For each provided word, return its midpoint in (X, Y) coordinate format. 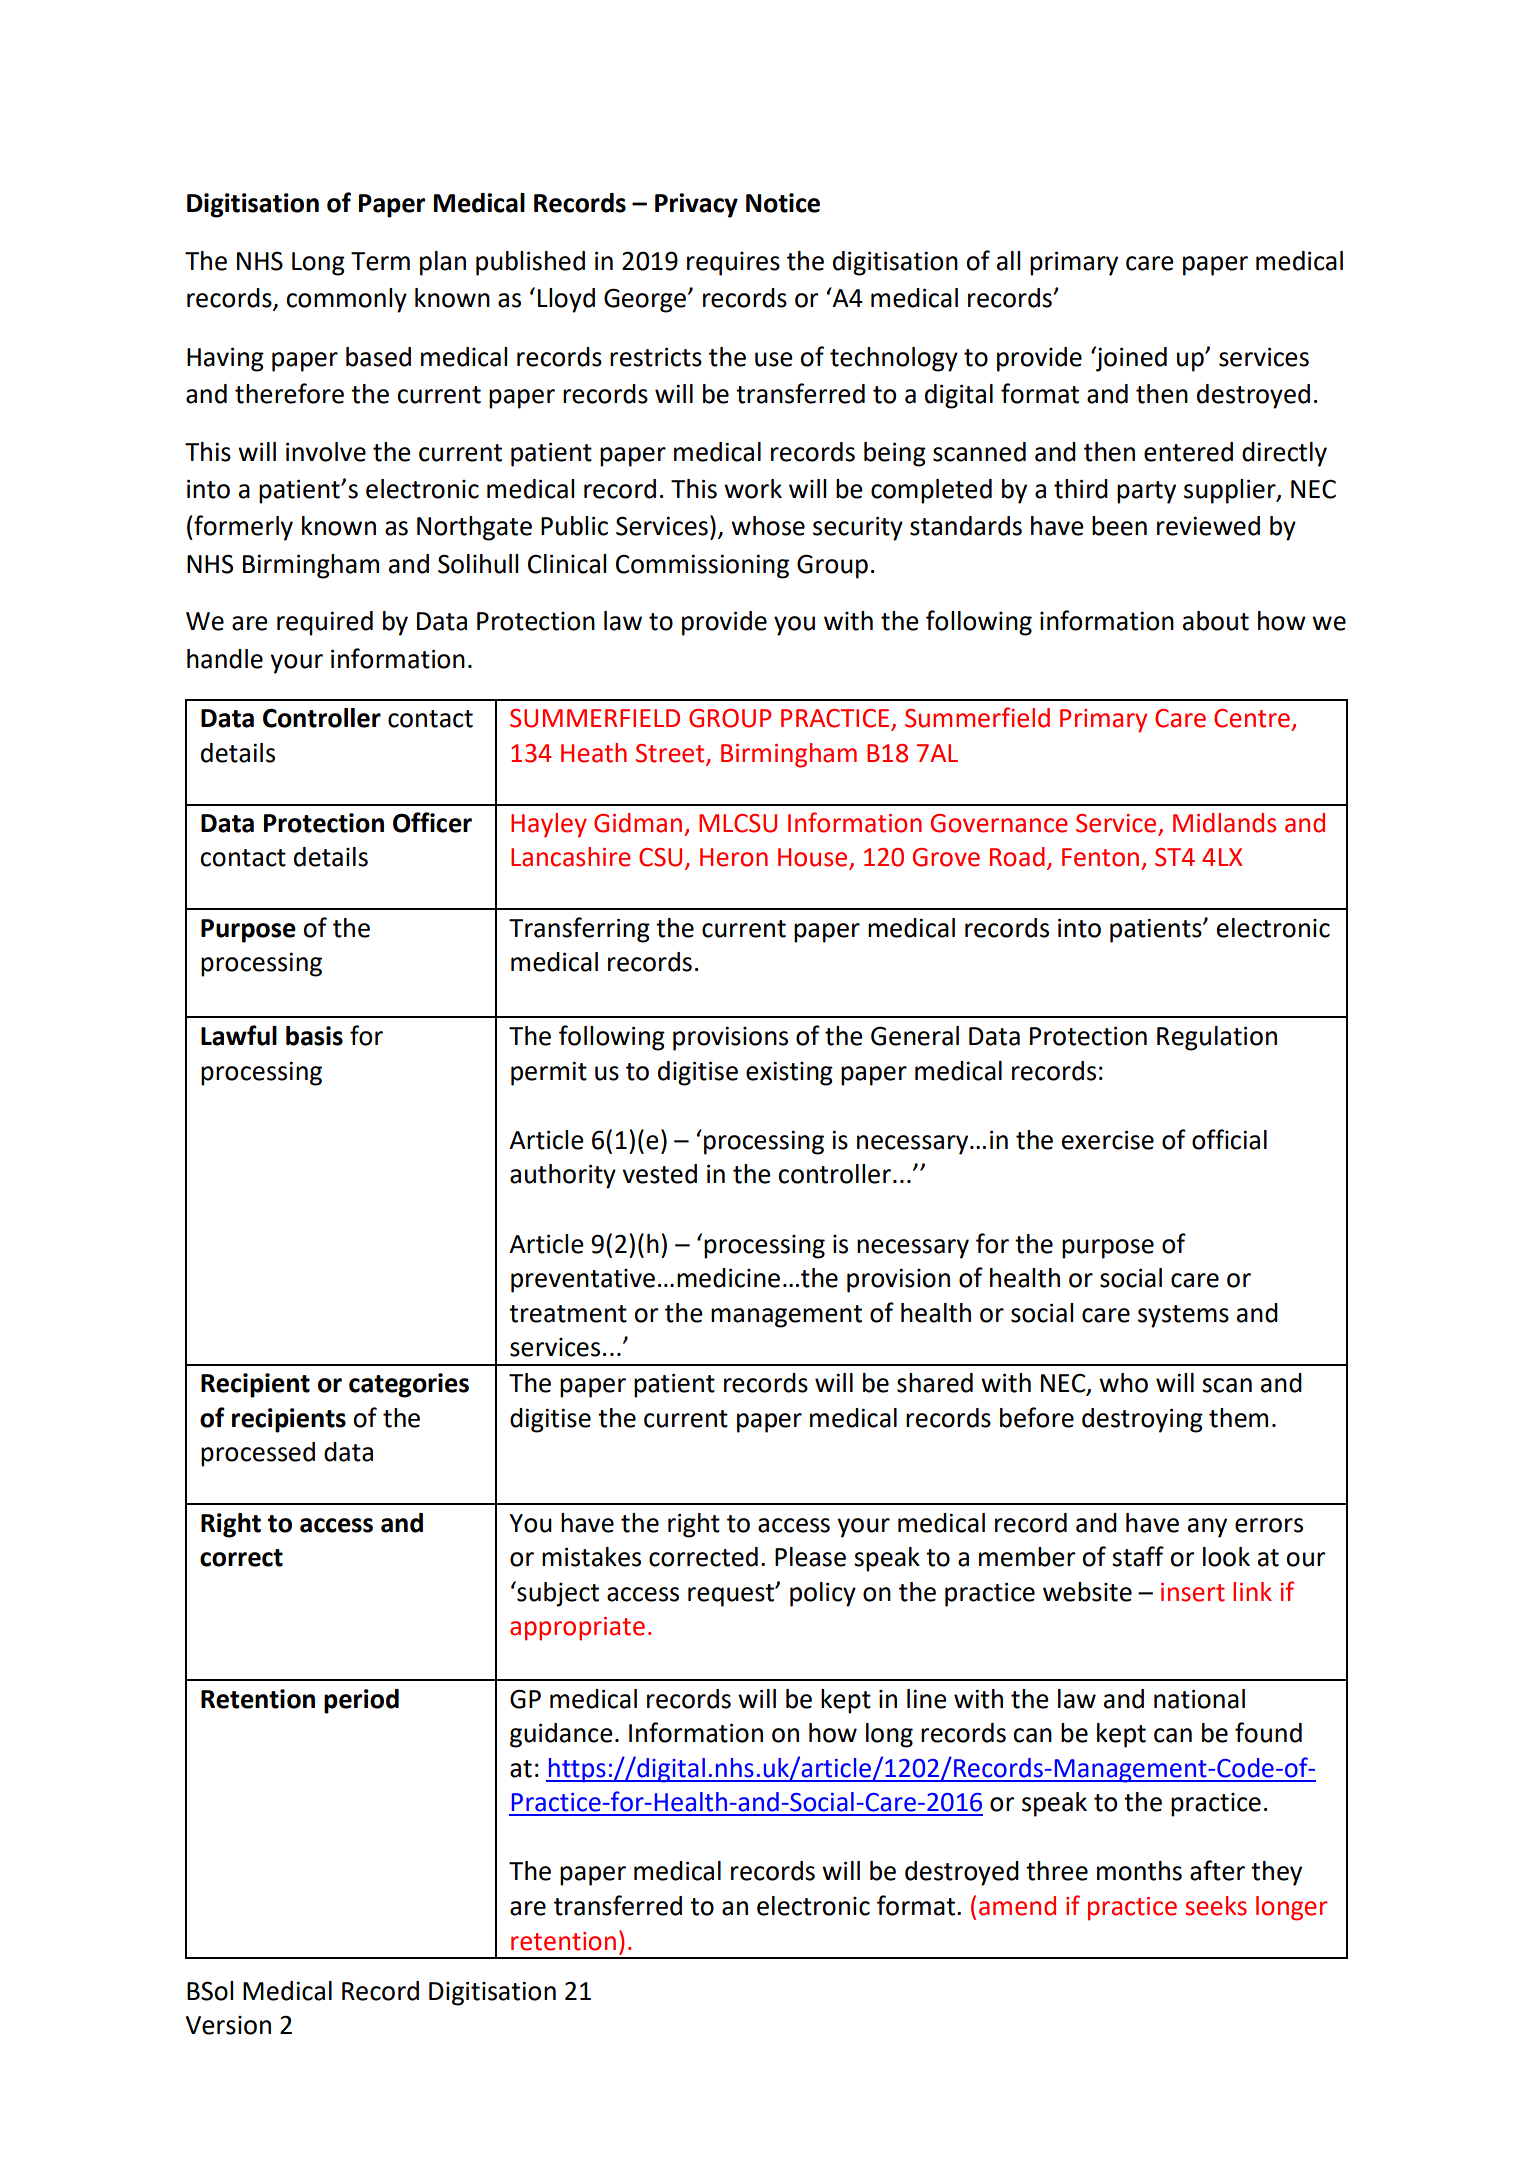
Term (380, 261)
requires (733, 264)
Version (228, 2025)
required (325, 623)
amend (1017, 1906)
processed (258, 1454)
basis (314, 1036)
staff (1138, 1556)
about (1216, 621)
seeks (1216, 1906)
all (1008, 261)
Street (670, 753)
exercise (1108, 1140)
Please (810, 1557)
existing (789, 1073)
